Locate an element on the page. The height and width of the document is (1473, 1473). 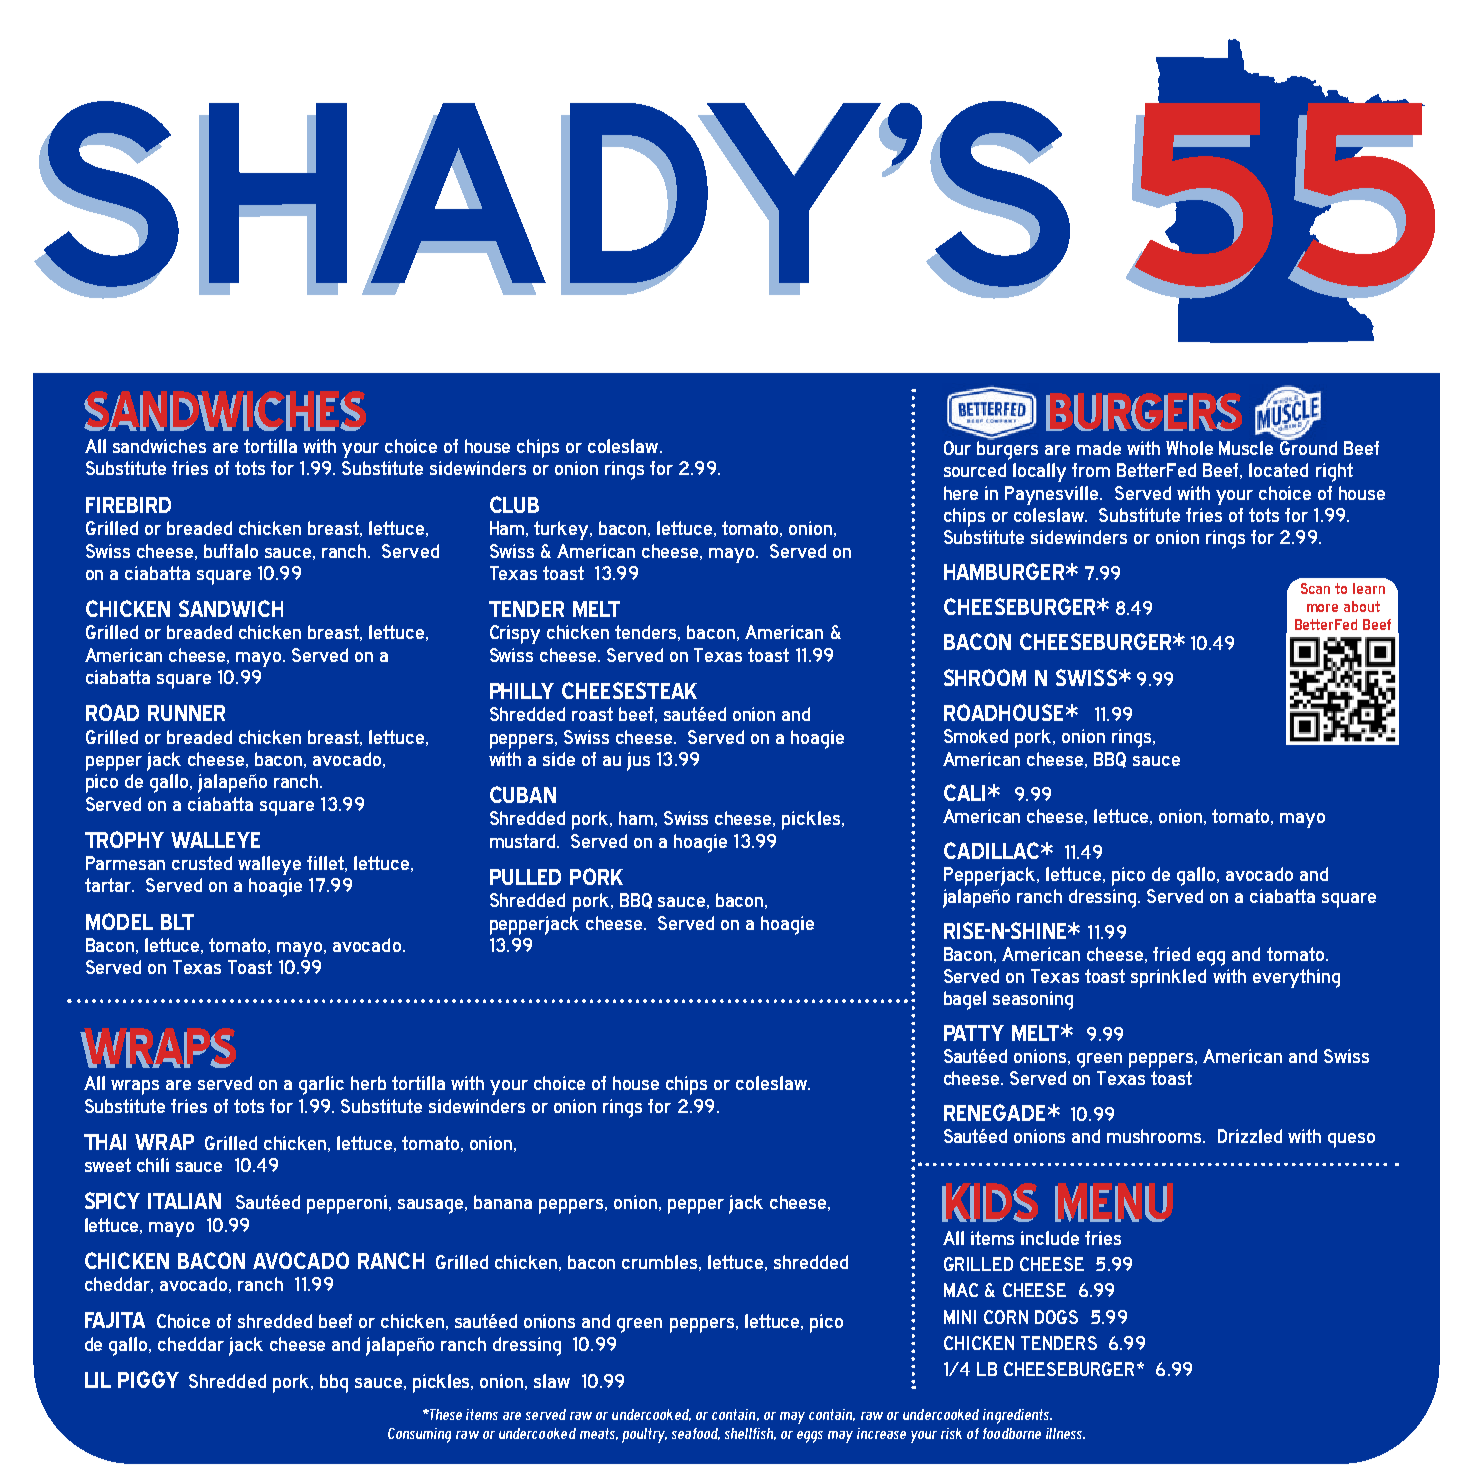
RENEGADE is located at coordinates (994, 1112).
